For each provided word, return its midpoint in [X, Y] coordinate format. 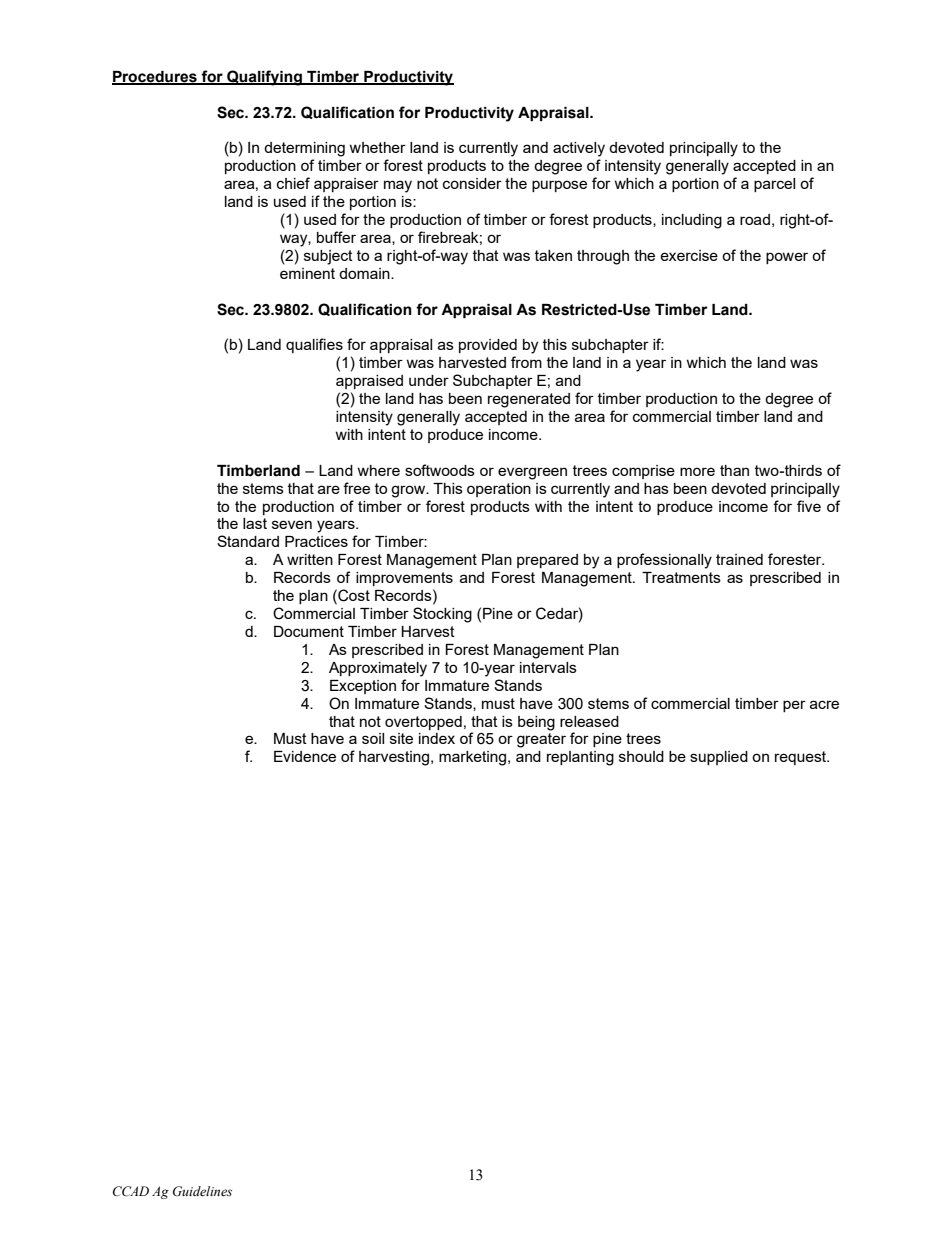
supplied [719, 758]
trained [739, 559]
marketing [472, 758]
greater [541, 740]
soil [373, 738]
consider [472, 183]
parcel [774, 185]
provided [488, 346]
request [802, 758]
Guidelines [202, 1191]
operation [499, 490]
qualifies [314, 345]
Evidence [305, 756]
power [787, 258]
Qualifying [264, 78]
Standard [248, 541]
